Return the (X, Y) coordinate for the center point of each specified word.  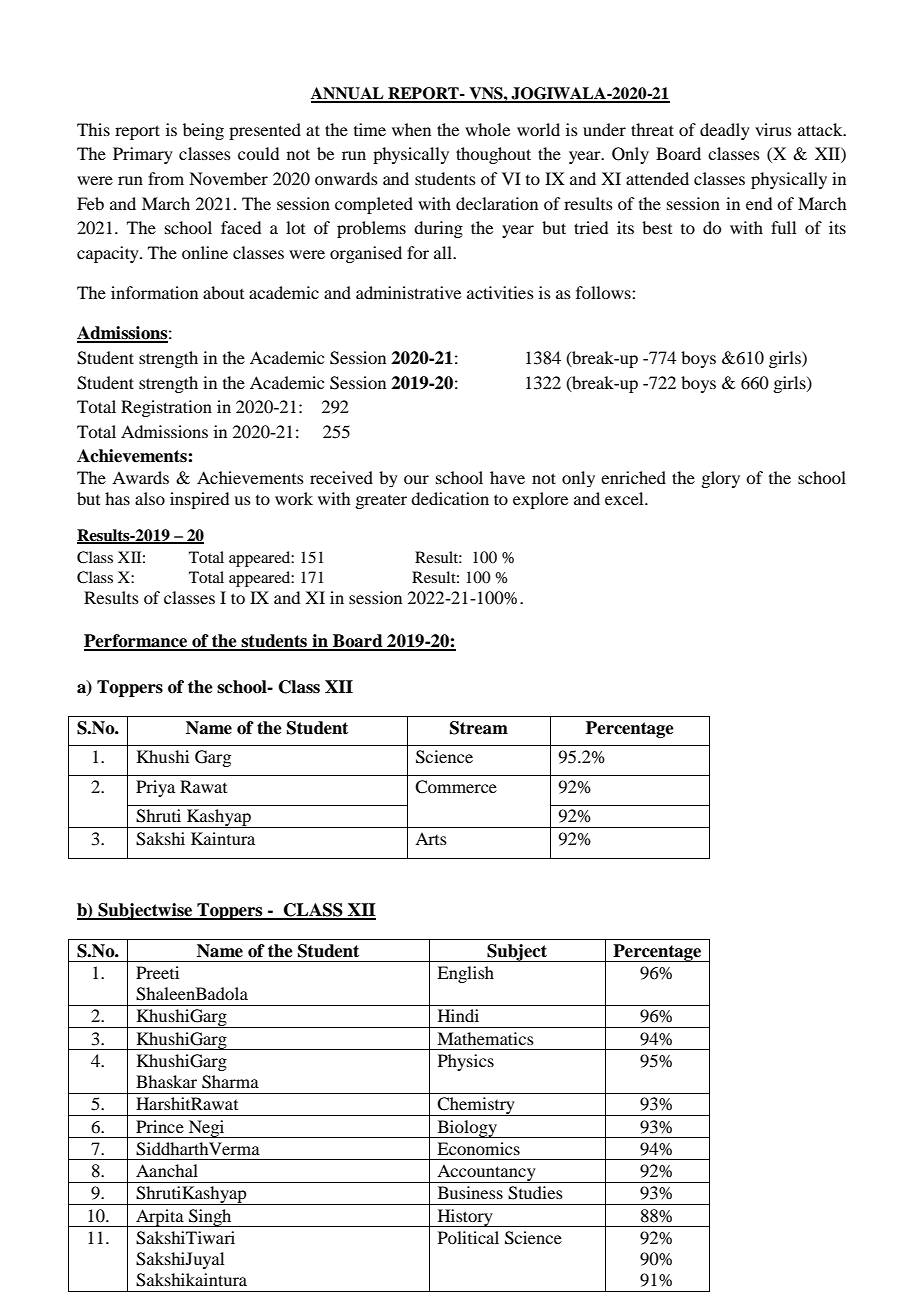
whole (487, 129)
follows (604, 292)
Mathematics (485, 1038)
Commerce (456, 787)
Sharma (230, 1082)
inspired (199, 500)
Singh (210, 1218)
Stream (479, 728)
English (465, 974)
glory (720, 479)
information (154, 292)
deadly (725, 131)
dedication (450, 498)
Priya (155, 788)
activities (500, 292)
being (203, 131)
